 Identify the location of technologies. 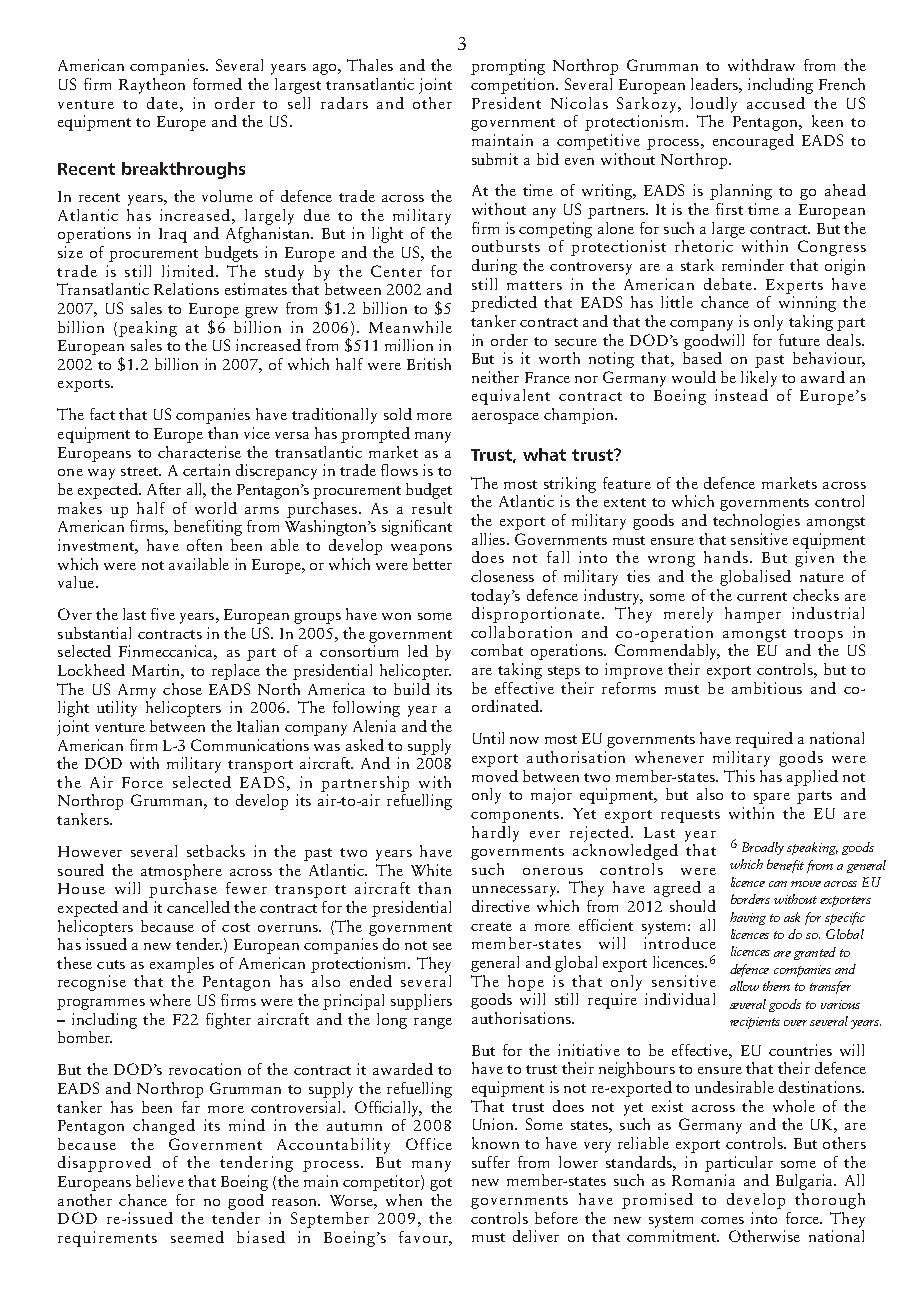
(756, 522).
